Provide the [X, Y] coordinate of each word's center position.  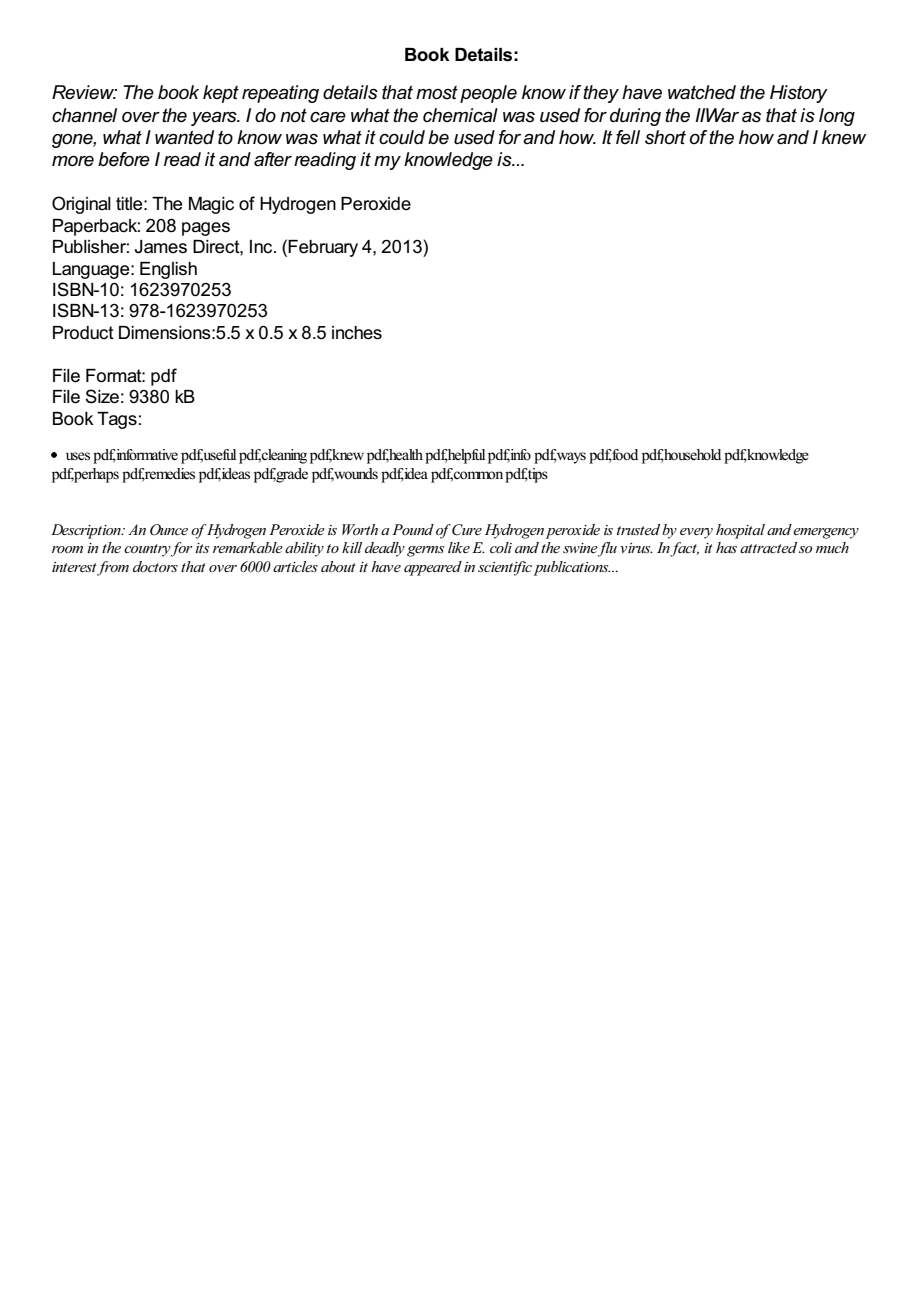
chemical [460, 115]
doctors [155, 566]
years [215, 119]
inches [357, 333]
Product [83, 333]
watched [702, 92]
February [323, 248]
